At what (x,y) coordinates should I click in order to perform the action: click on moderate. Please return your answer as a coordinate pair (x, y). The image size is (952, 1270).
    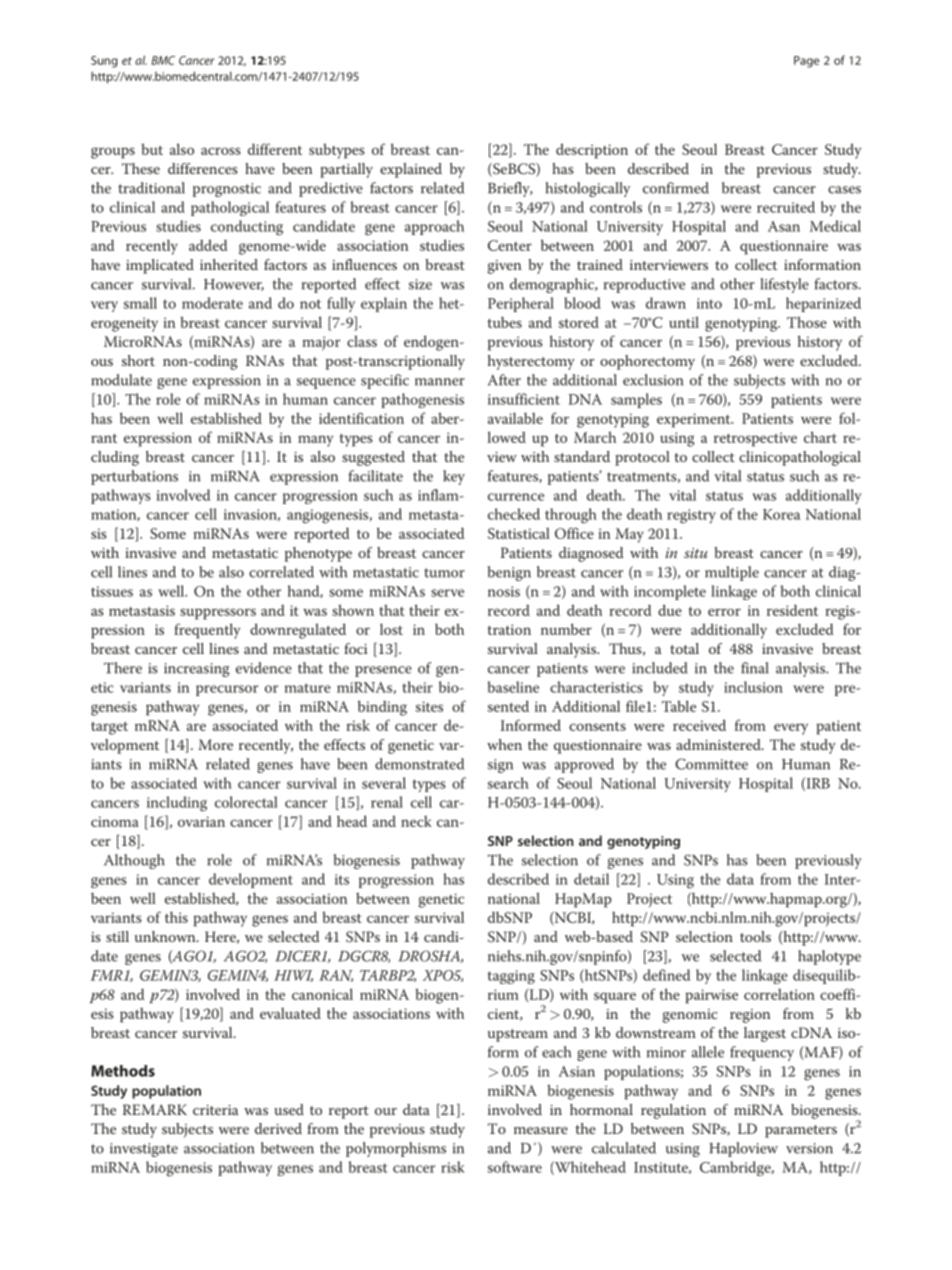
    Looking at the image, I should click on (212, 303).
